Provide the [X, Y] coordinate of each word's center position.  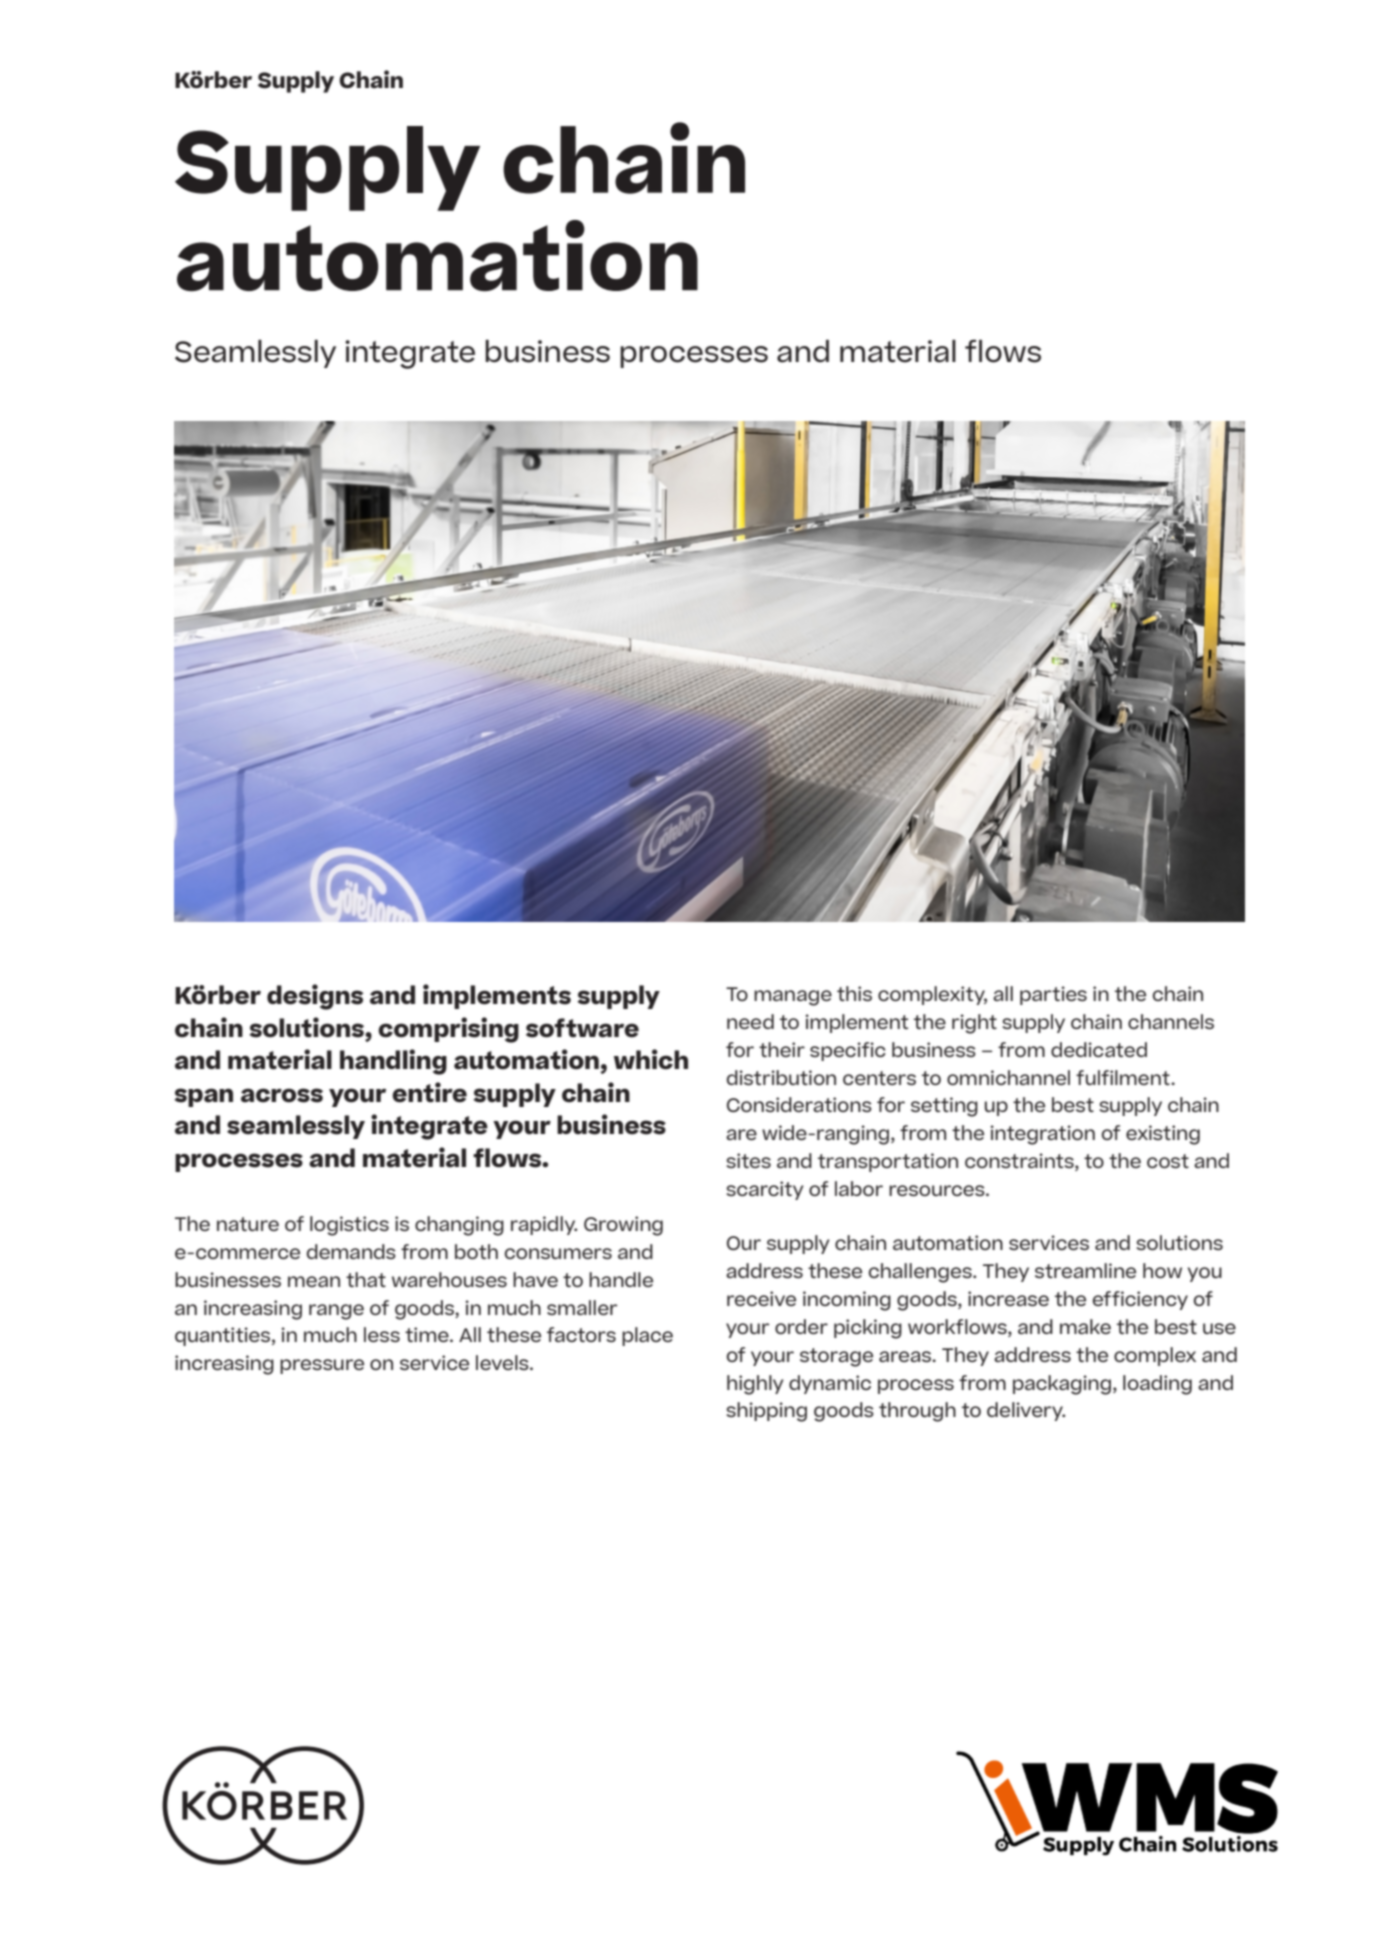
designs [315, 997]
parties [1053, 995]
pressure [322, 1366]
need [750, 1021]
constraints [1020, 1162]
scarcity [765, 1190]
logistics [349, 1226]
